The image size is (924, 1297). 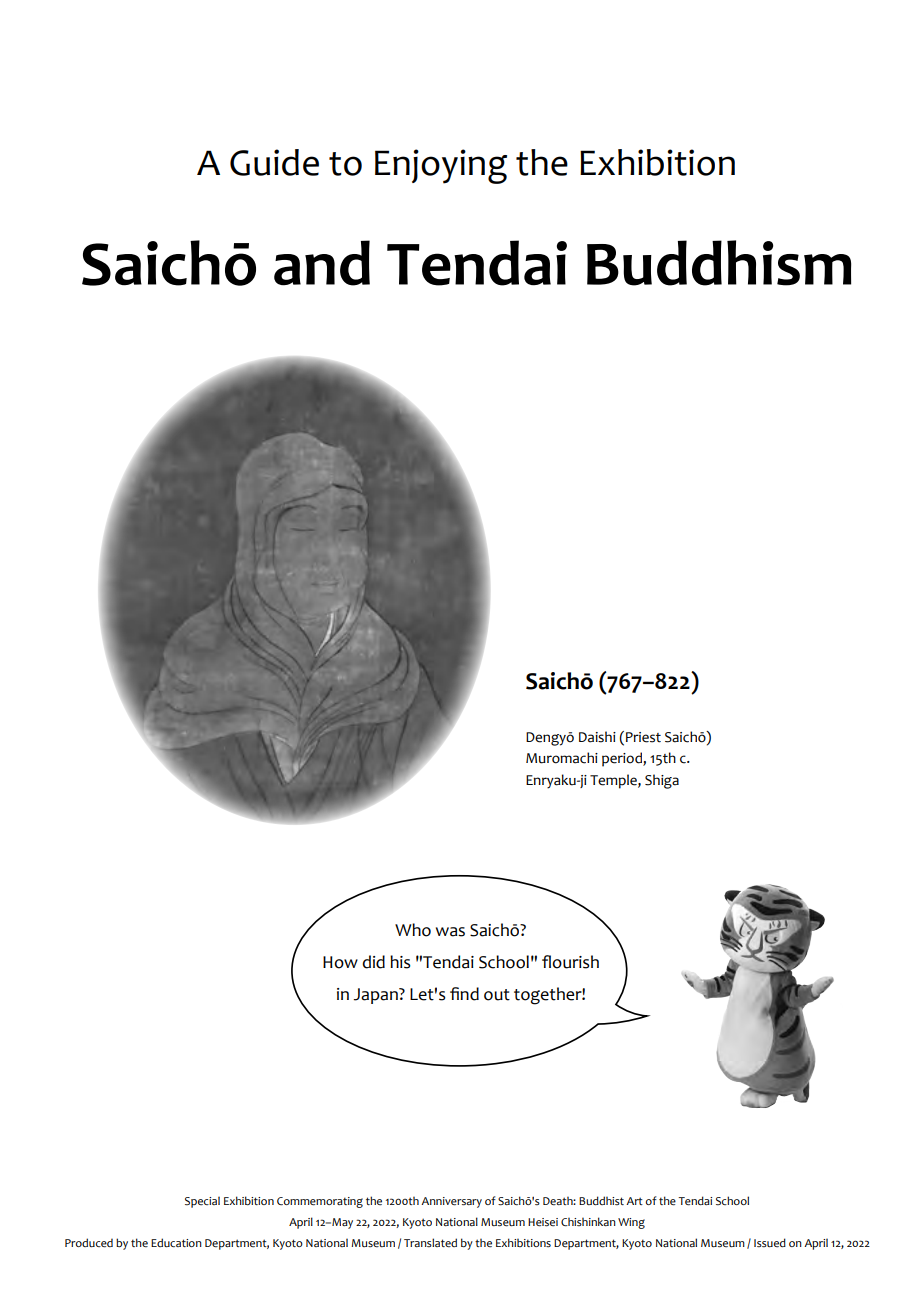 What do you see at coordinates (451, 1202) in the page?
I see `Anniversary` at bounding box center [451, 1202].
